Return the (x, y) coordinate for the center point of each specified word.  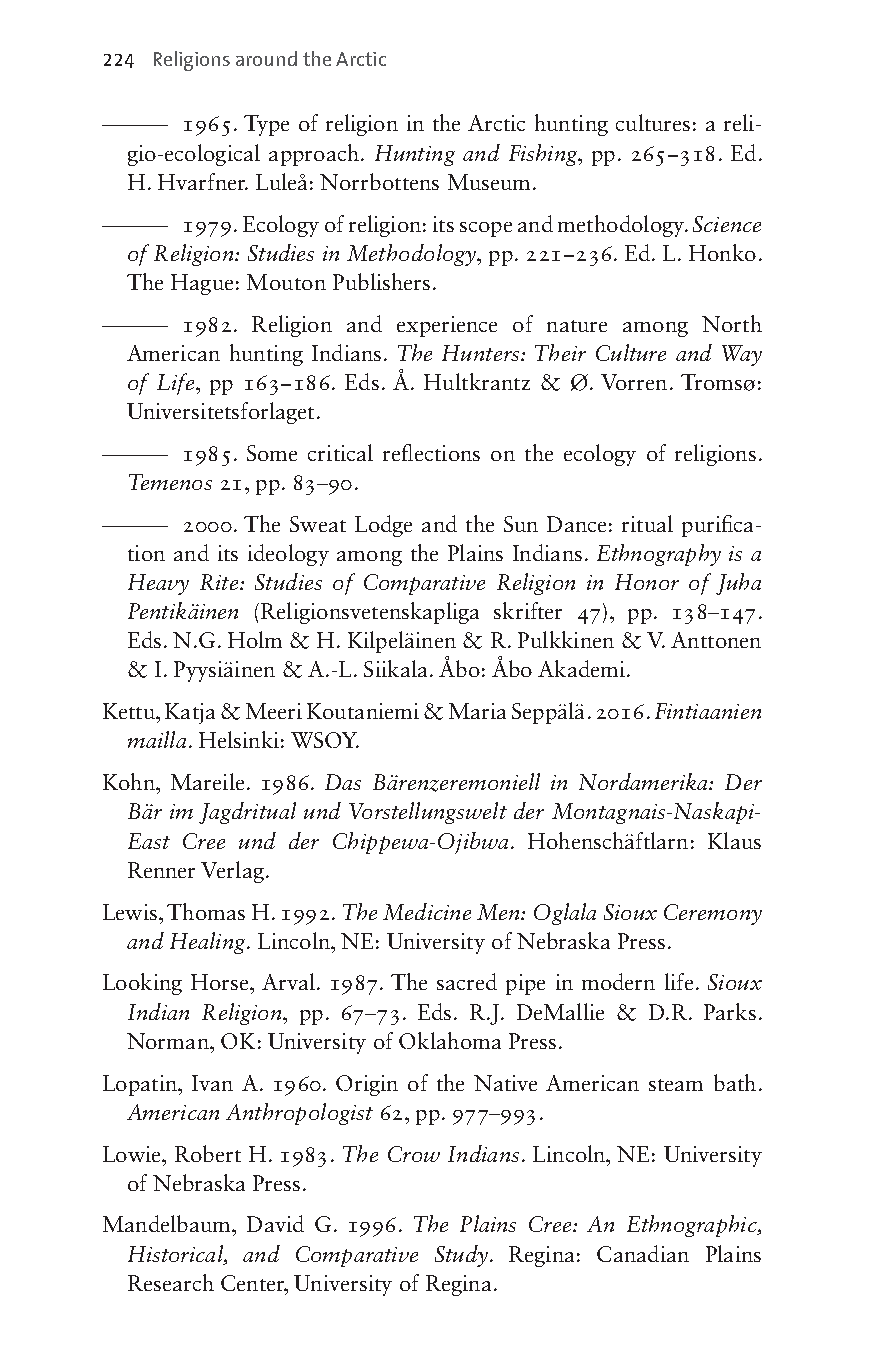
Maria (477, 711)
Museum (489, 182)
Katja (190, 713)
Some (272, 453)
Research (171, 1282)
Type (266, 125)
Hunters (480, 353)
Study (461, 1256)
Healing (209, 943)
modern (618, 981)
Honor (647, 582)
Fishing (544, 155)
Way (742, 355)
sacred (467, 981)
